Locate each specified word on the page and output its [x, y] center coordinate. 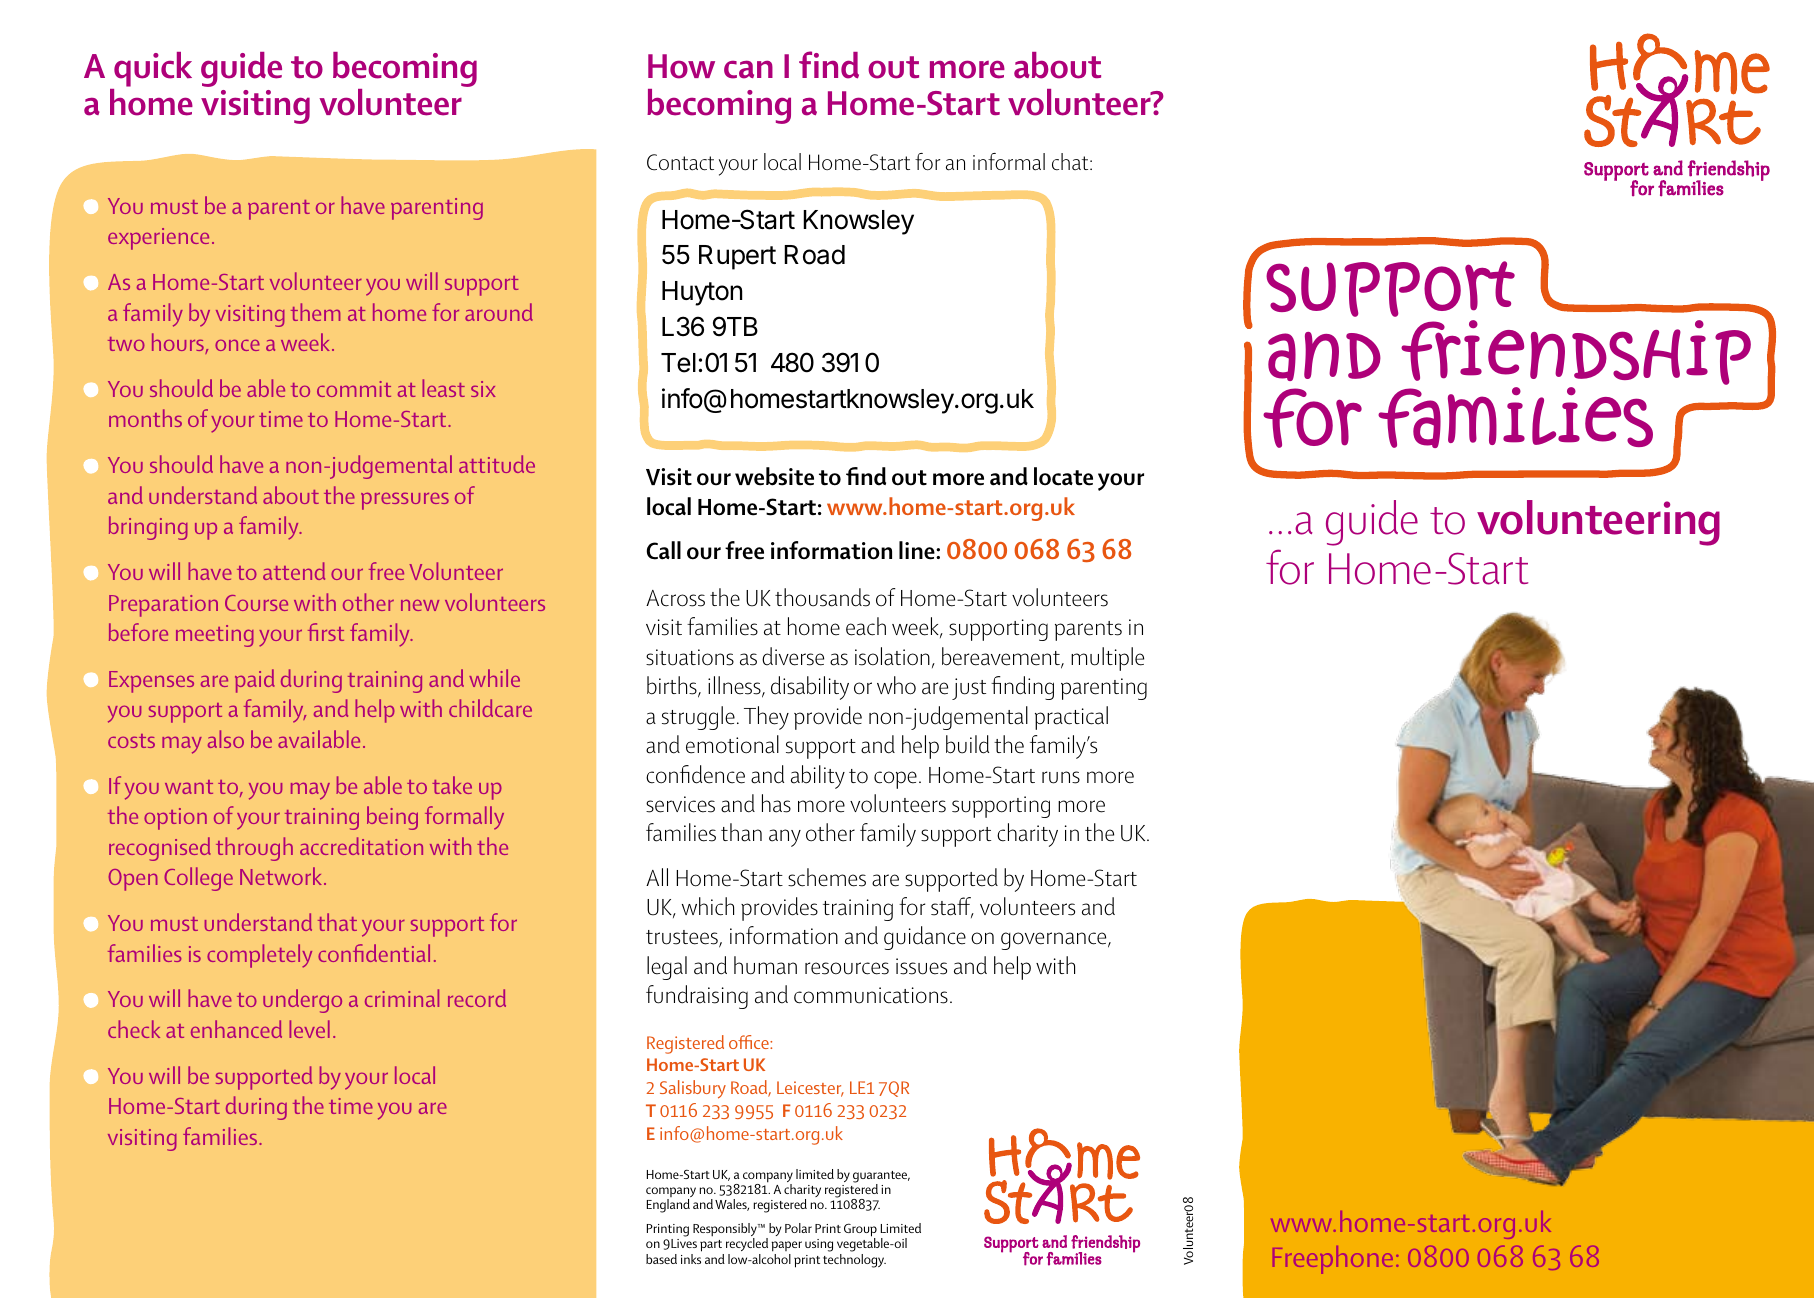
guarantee [881, 1178]
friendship [1576, 354]
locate [1063, 476]
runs [1061, 777]
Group [860, 1231]
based [661, 1259]
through [254, 849]
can [748, 69]
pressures [405, 501]
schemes [827, 877]
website [774, 476]
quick [153, 69]
